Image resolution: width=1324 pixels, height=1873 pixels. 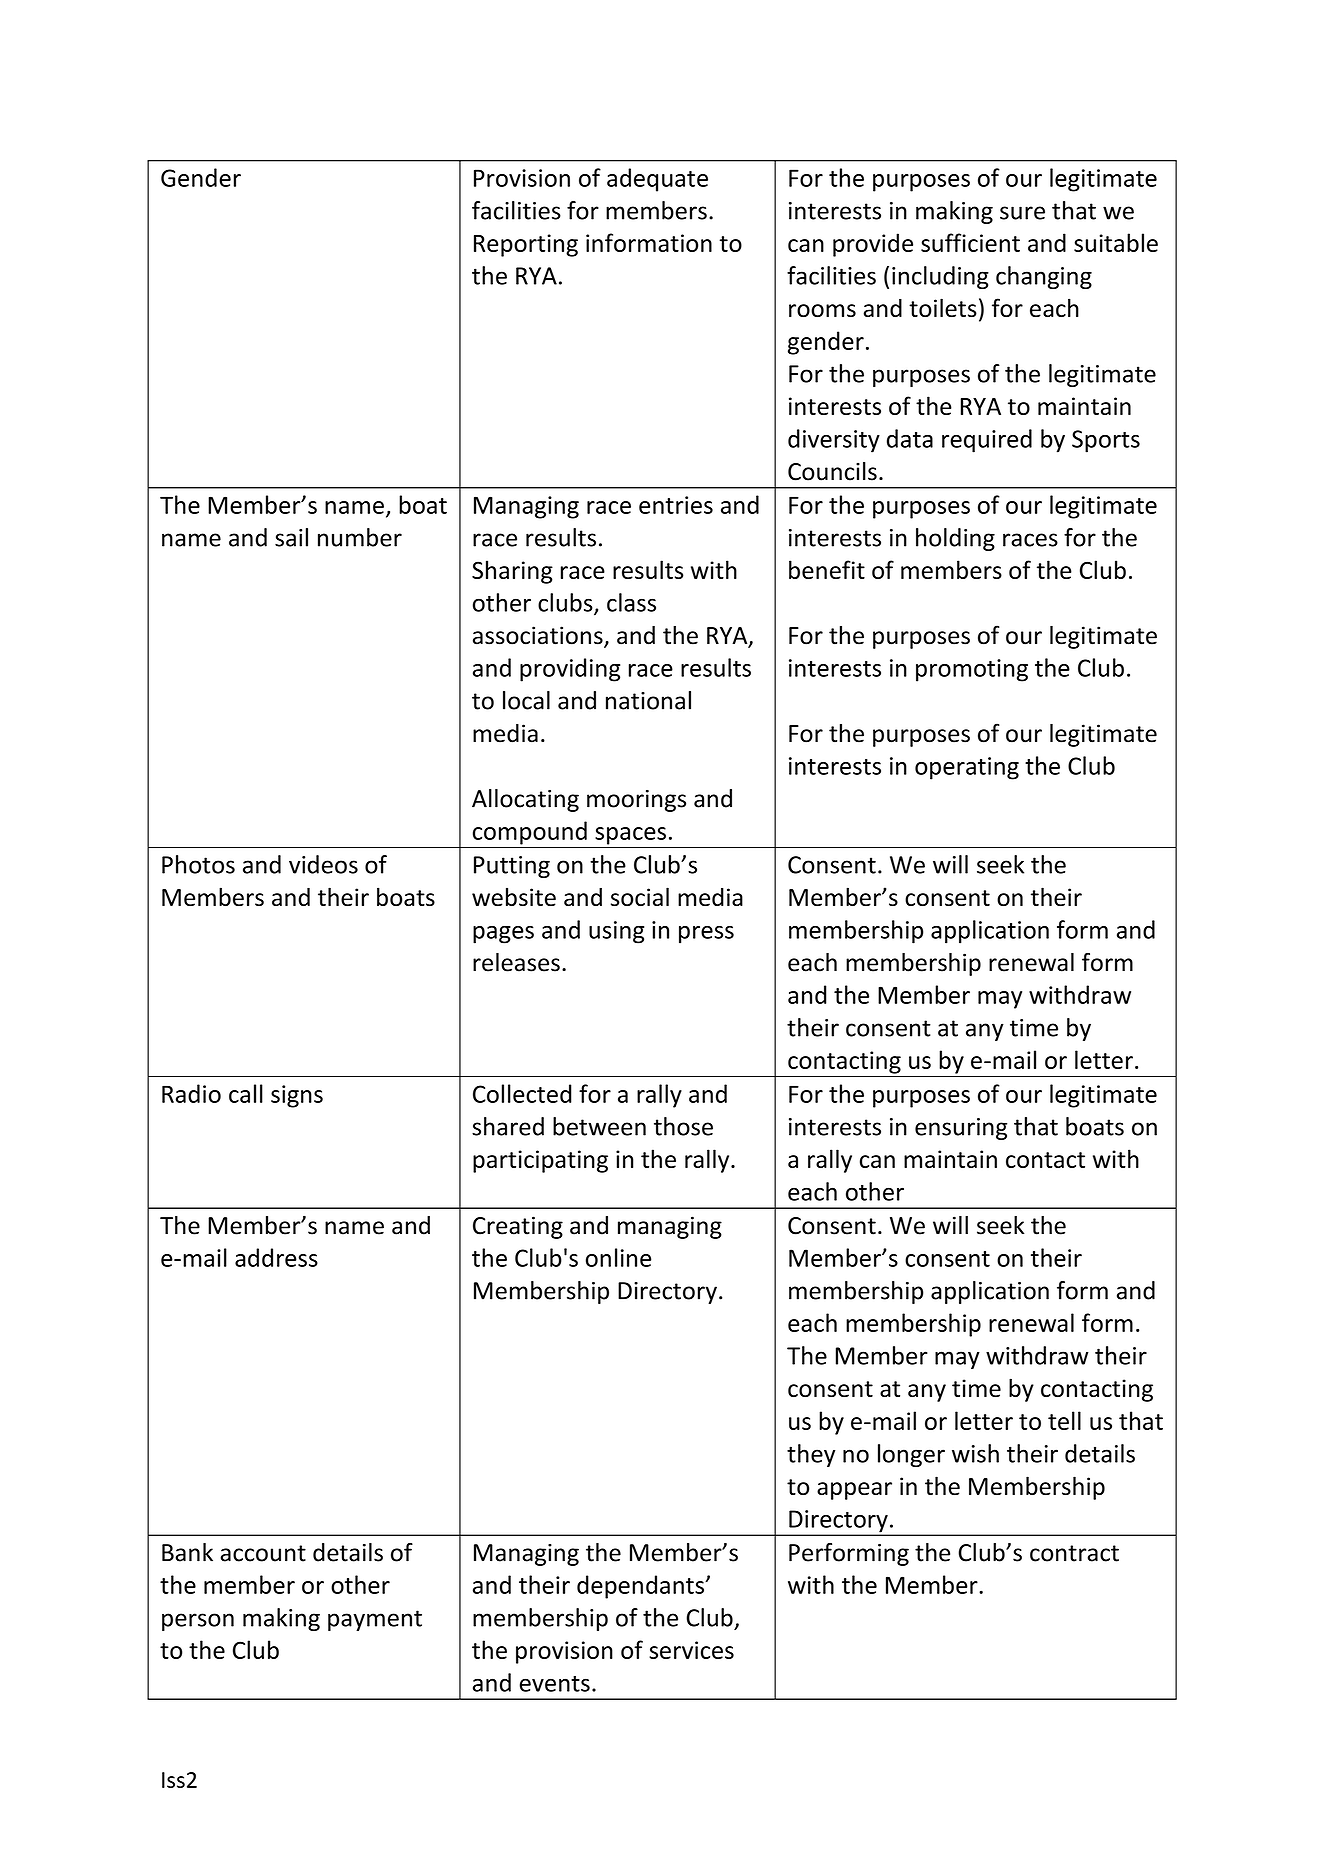 What do you see at coordinates (657, 180) in the screenshot?
I see `adequate` at bounding box center [657, 180].
